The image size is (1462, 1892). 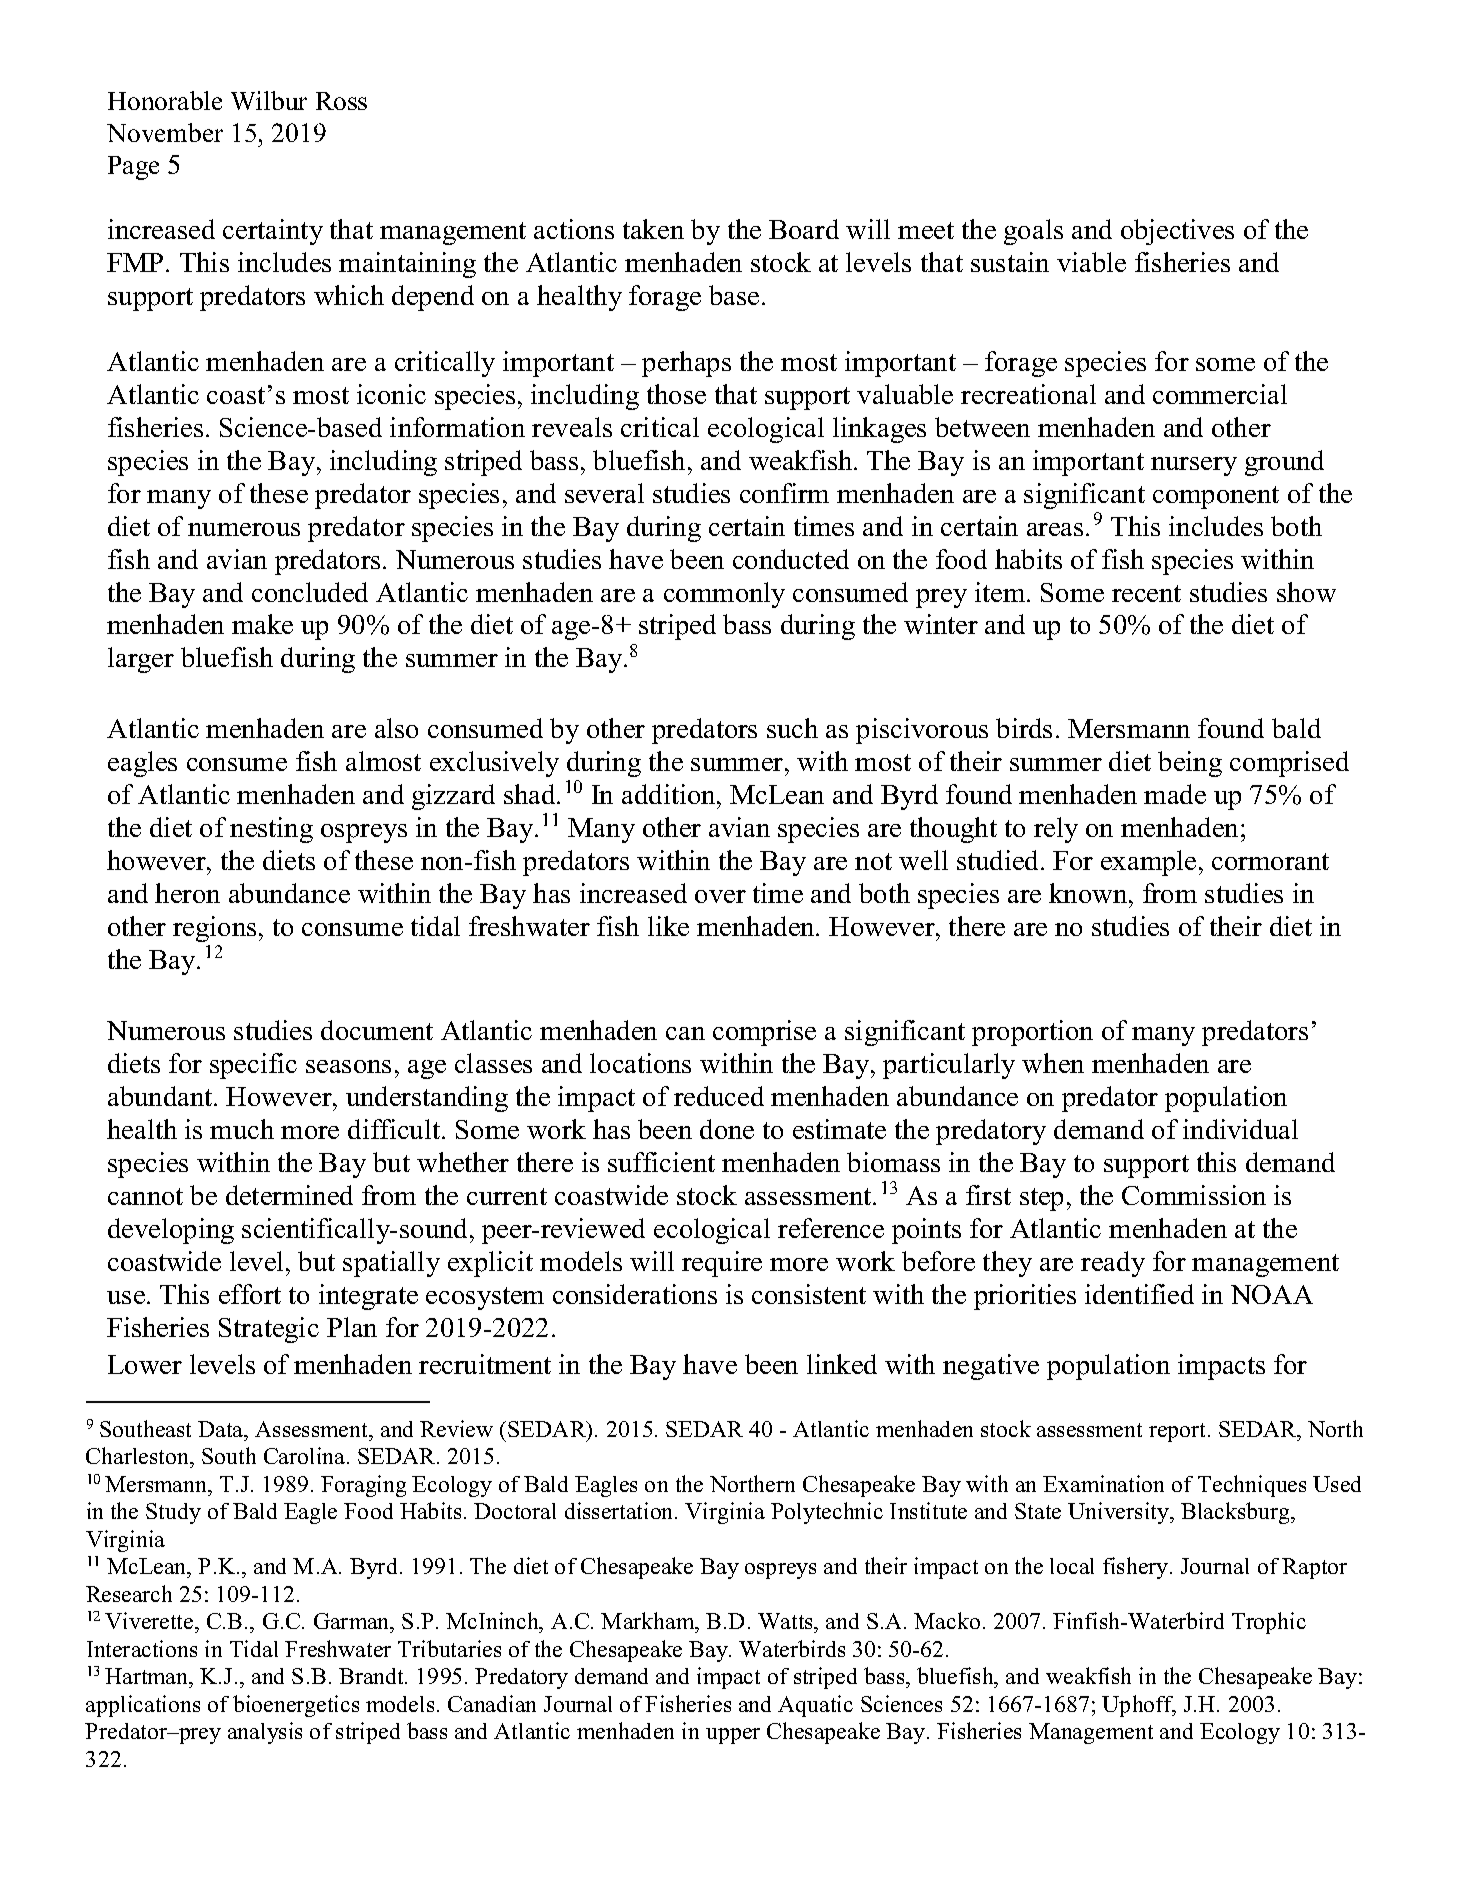 I want to click on Commission, so click(x=1194, y=1195).
